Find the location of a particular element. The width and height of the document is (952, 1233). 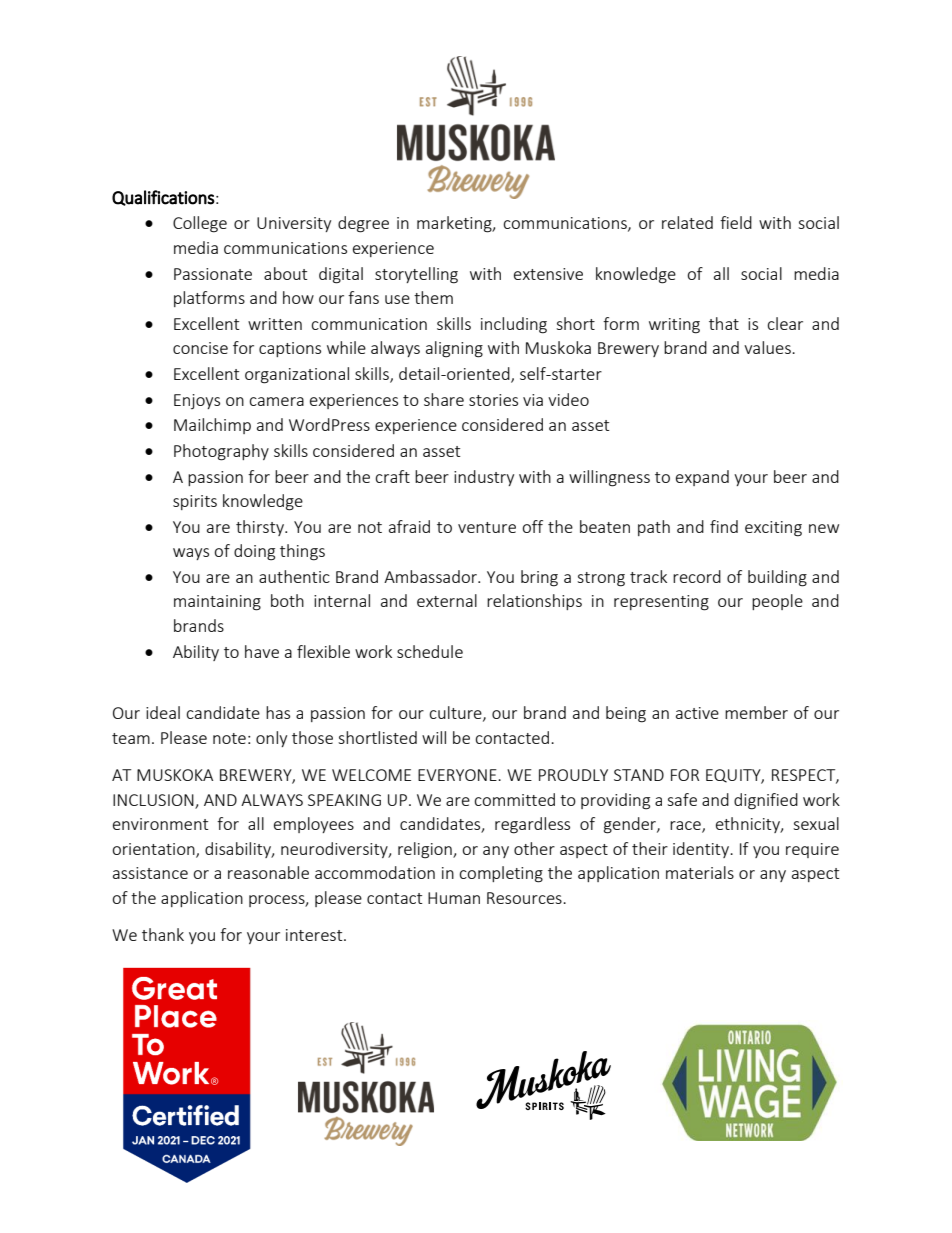

thank is located at coordinates (163, 934).
